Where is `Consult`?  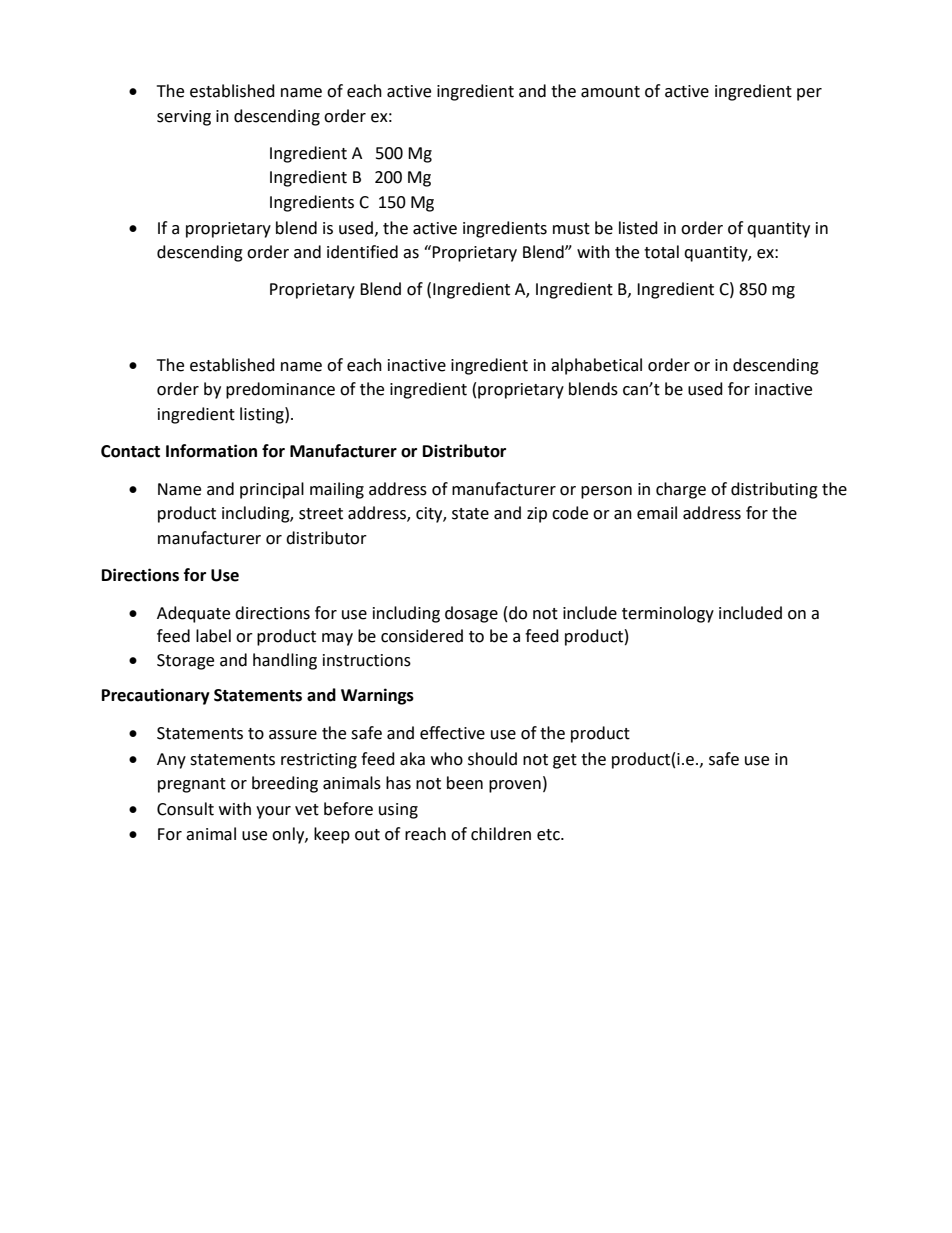 Consult is located at coordinates (185, 809).
